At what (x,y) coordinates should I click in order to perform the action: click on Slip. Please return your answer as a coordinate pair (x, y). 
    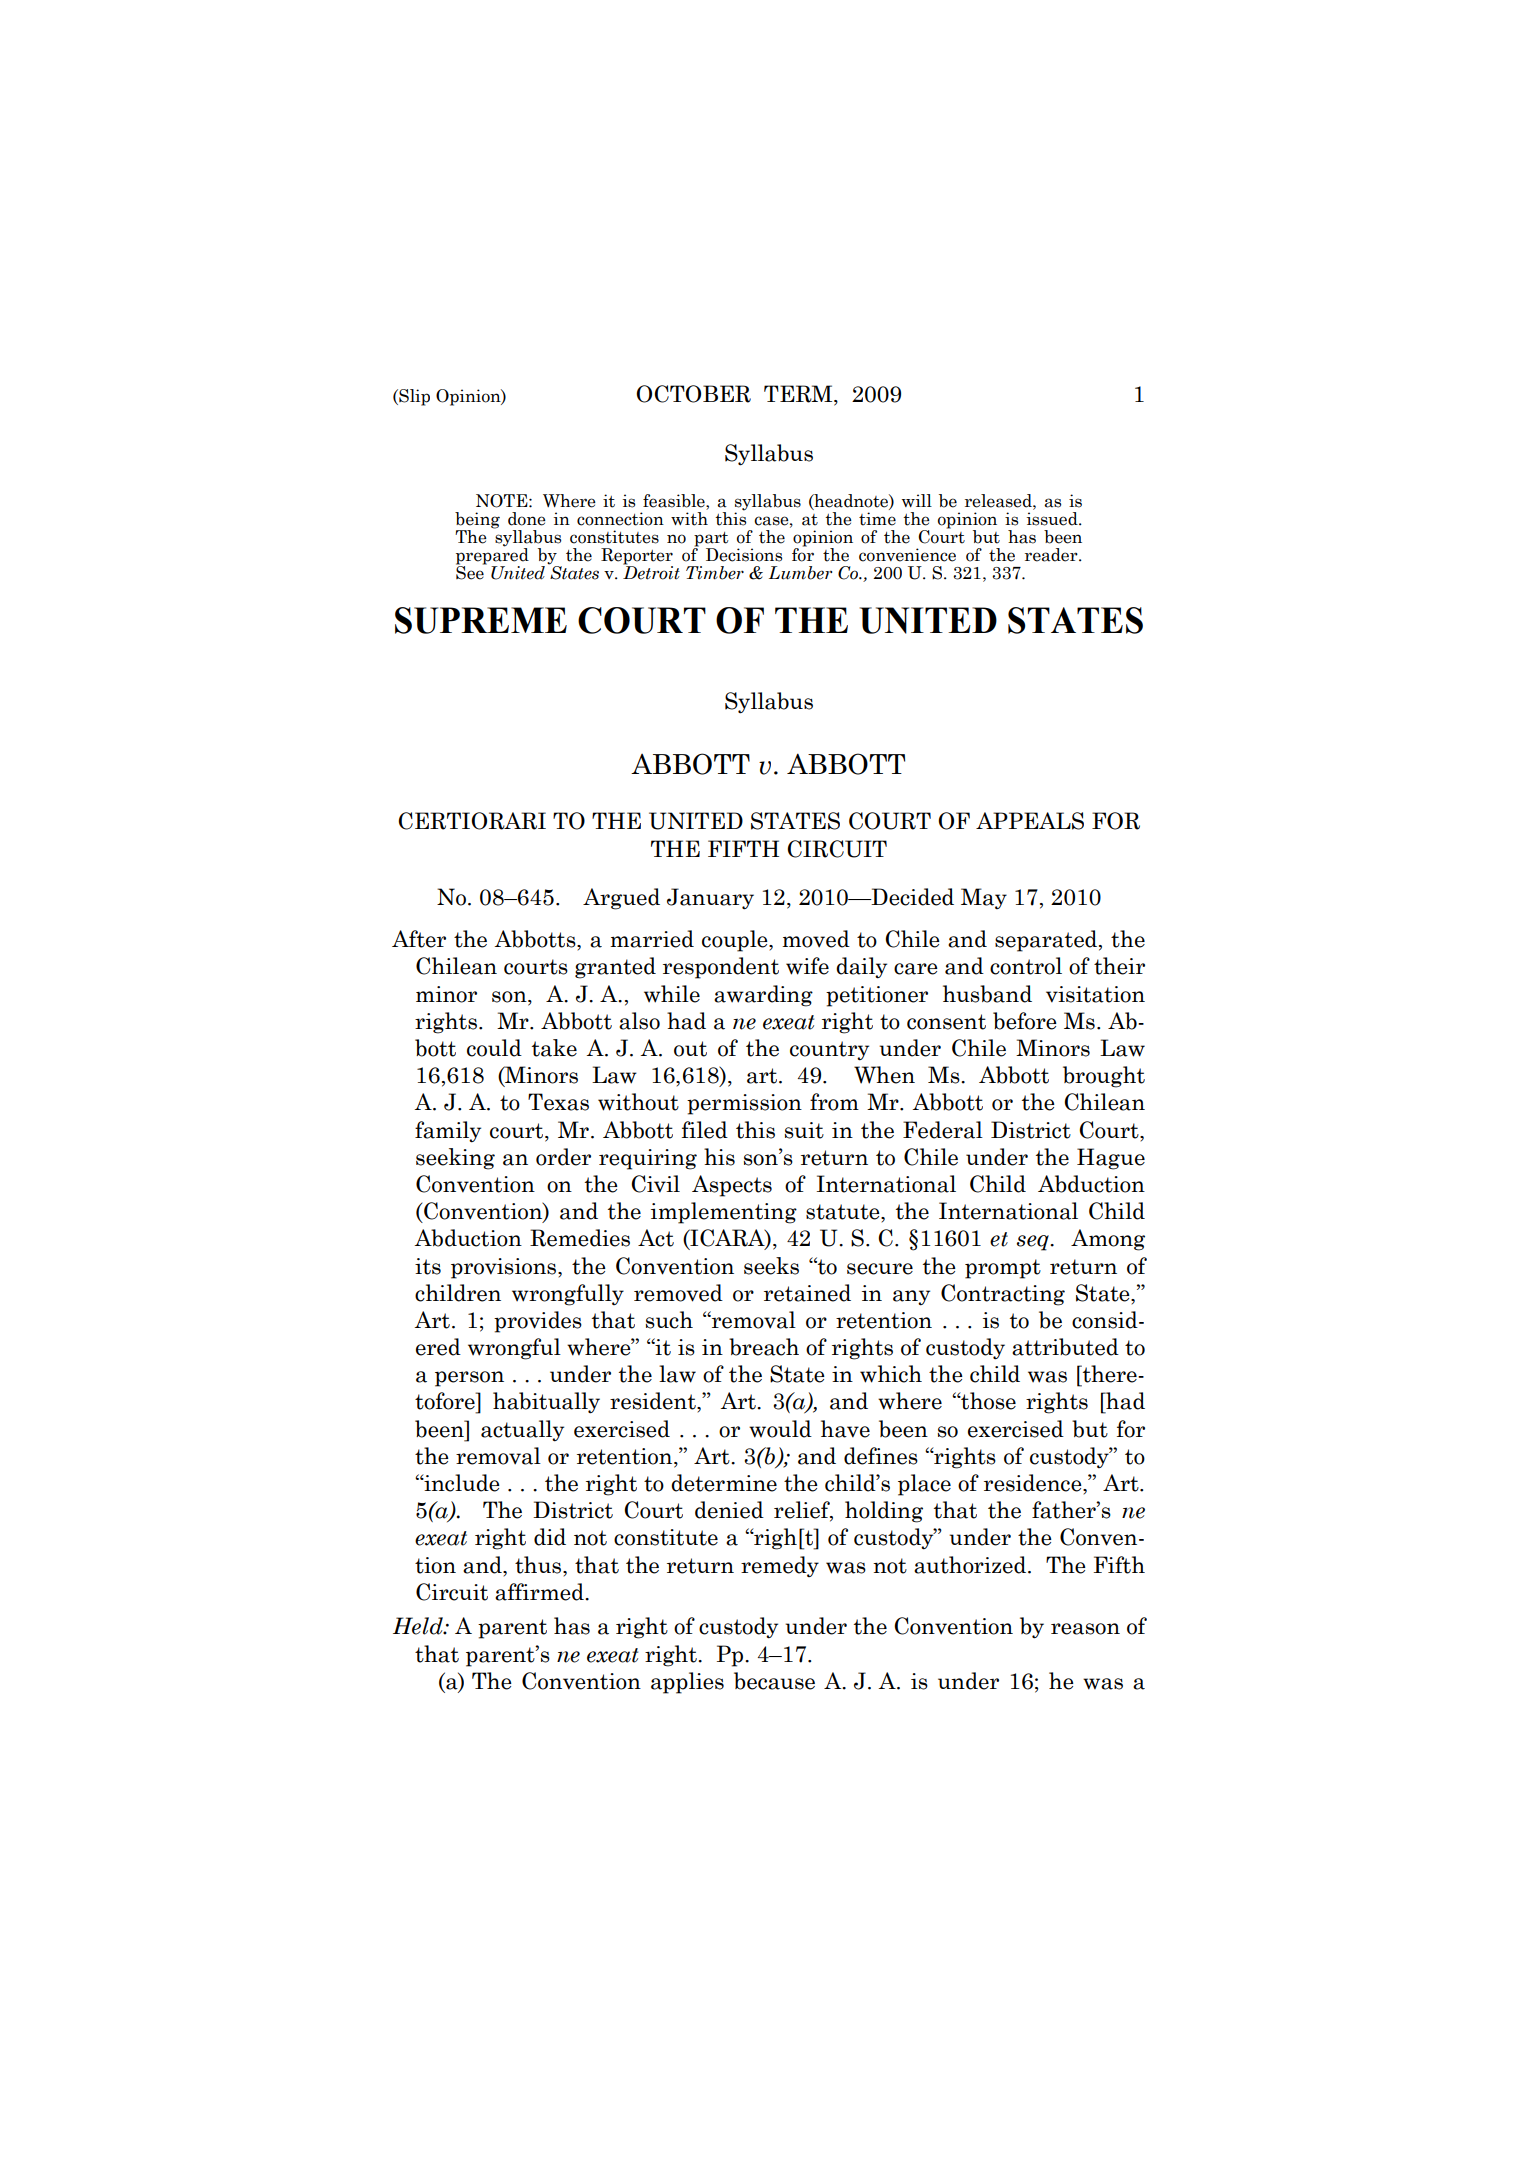
    Looking at the image, I should click on (413, 397).
